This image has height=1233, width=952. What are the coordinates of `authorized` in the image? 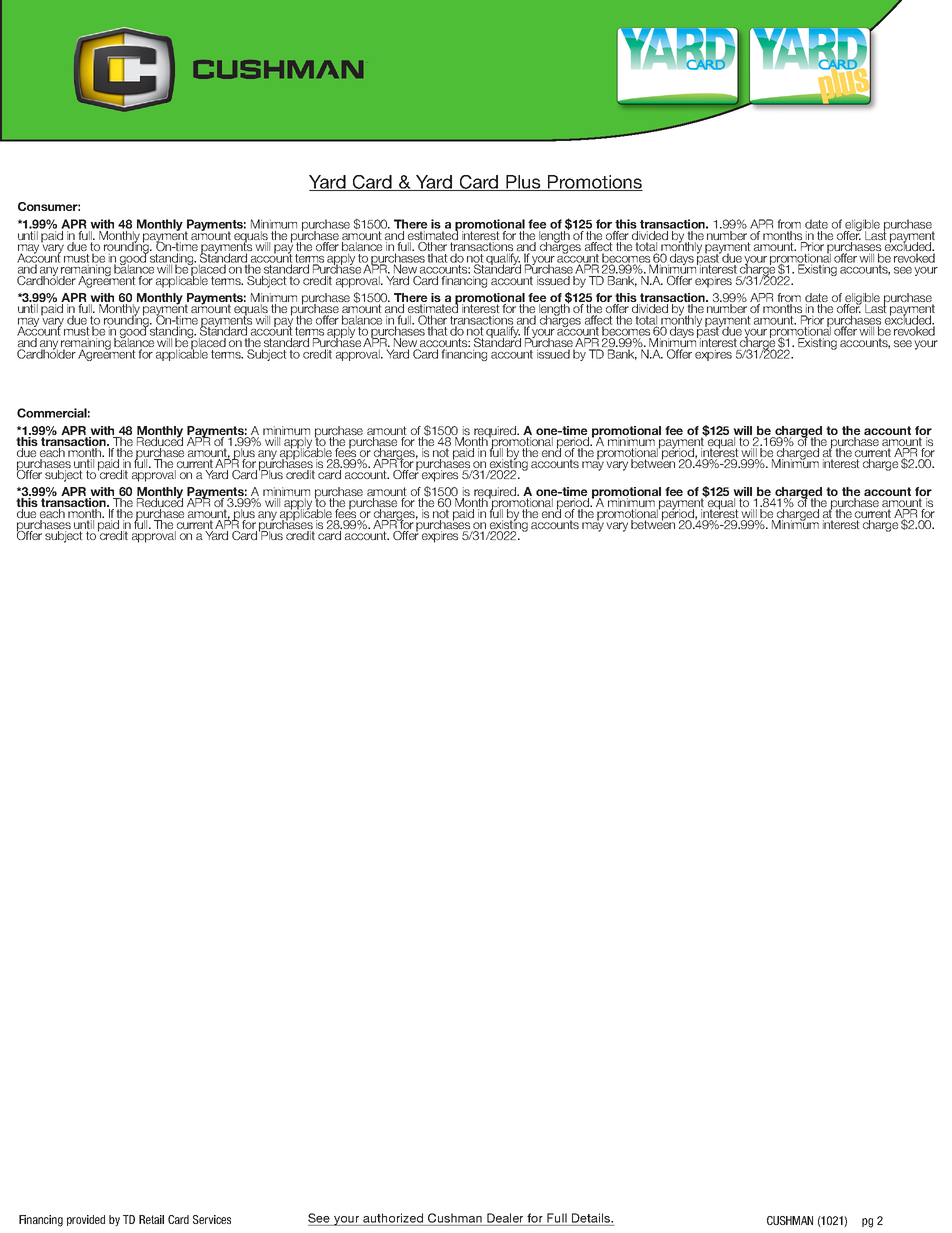 It's located at (393, 1218).
